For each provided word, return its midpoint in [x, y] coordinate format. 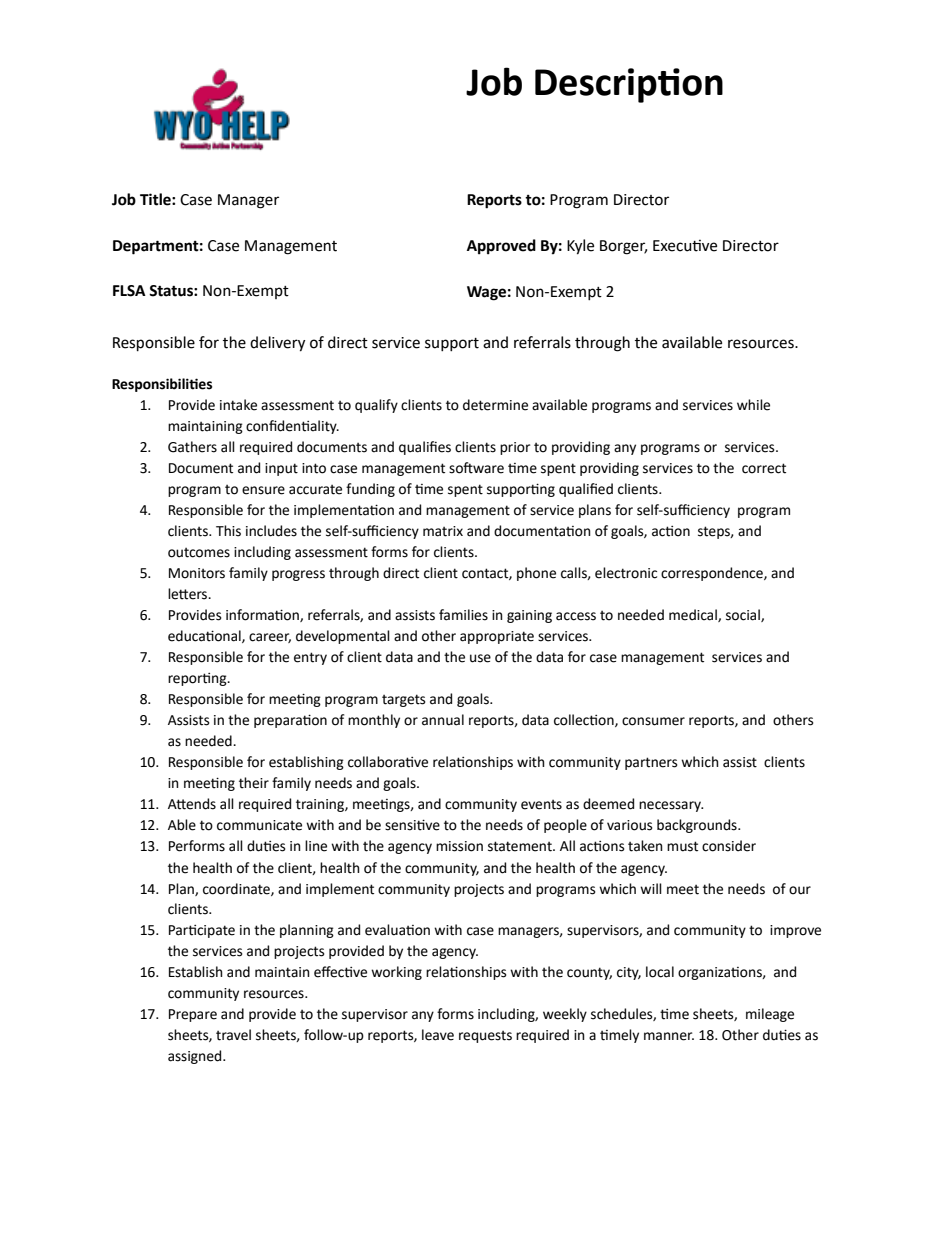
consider [729, 846]
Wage [486, 293]
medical [694, 615]
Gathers [192, 447]
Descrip [597, 85]
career [270, 638]
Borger [623, 247]
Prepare [193, 1015]
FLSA [129, 291]
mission [459, 846]
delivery [277, 344]
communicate [259, 825]
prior [515, 448]
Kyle [580, 247]
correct [764, 468]
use [480, 658]
